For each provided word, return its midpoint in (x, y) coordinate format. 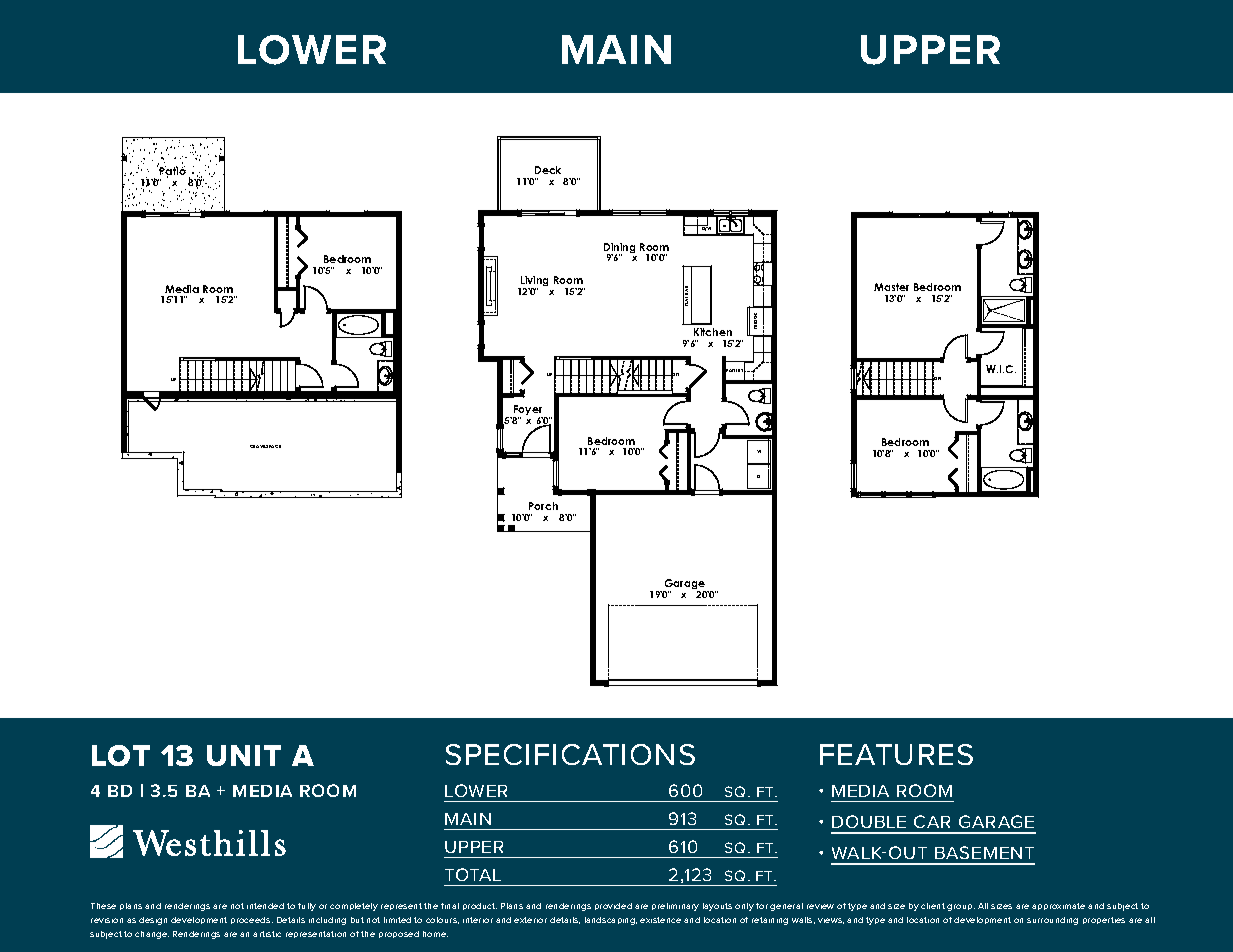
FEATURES (896, 754)
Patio (172, 172)
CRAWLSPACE (265, 446)
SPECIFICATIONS (570, 754)
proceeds (252, 920)
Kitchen (713, 332)
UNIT (244, 755)
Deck (548, 170)
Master (891, 287)
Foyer (529, 411)
